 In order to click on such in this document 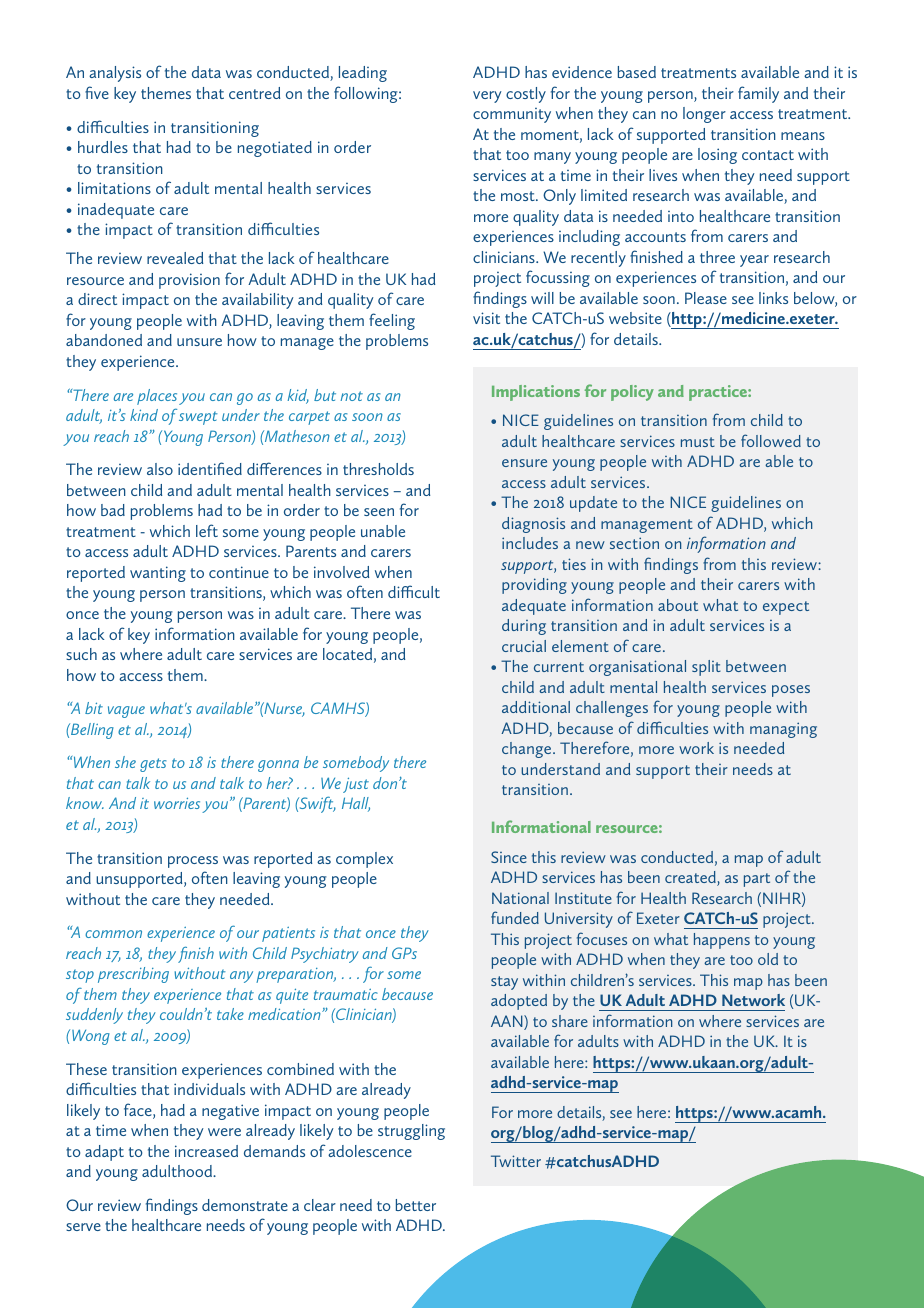, I will do `click(81, 654)`.
